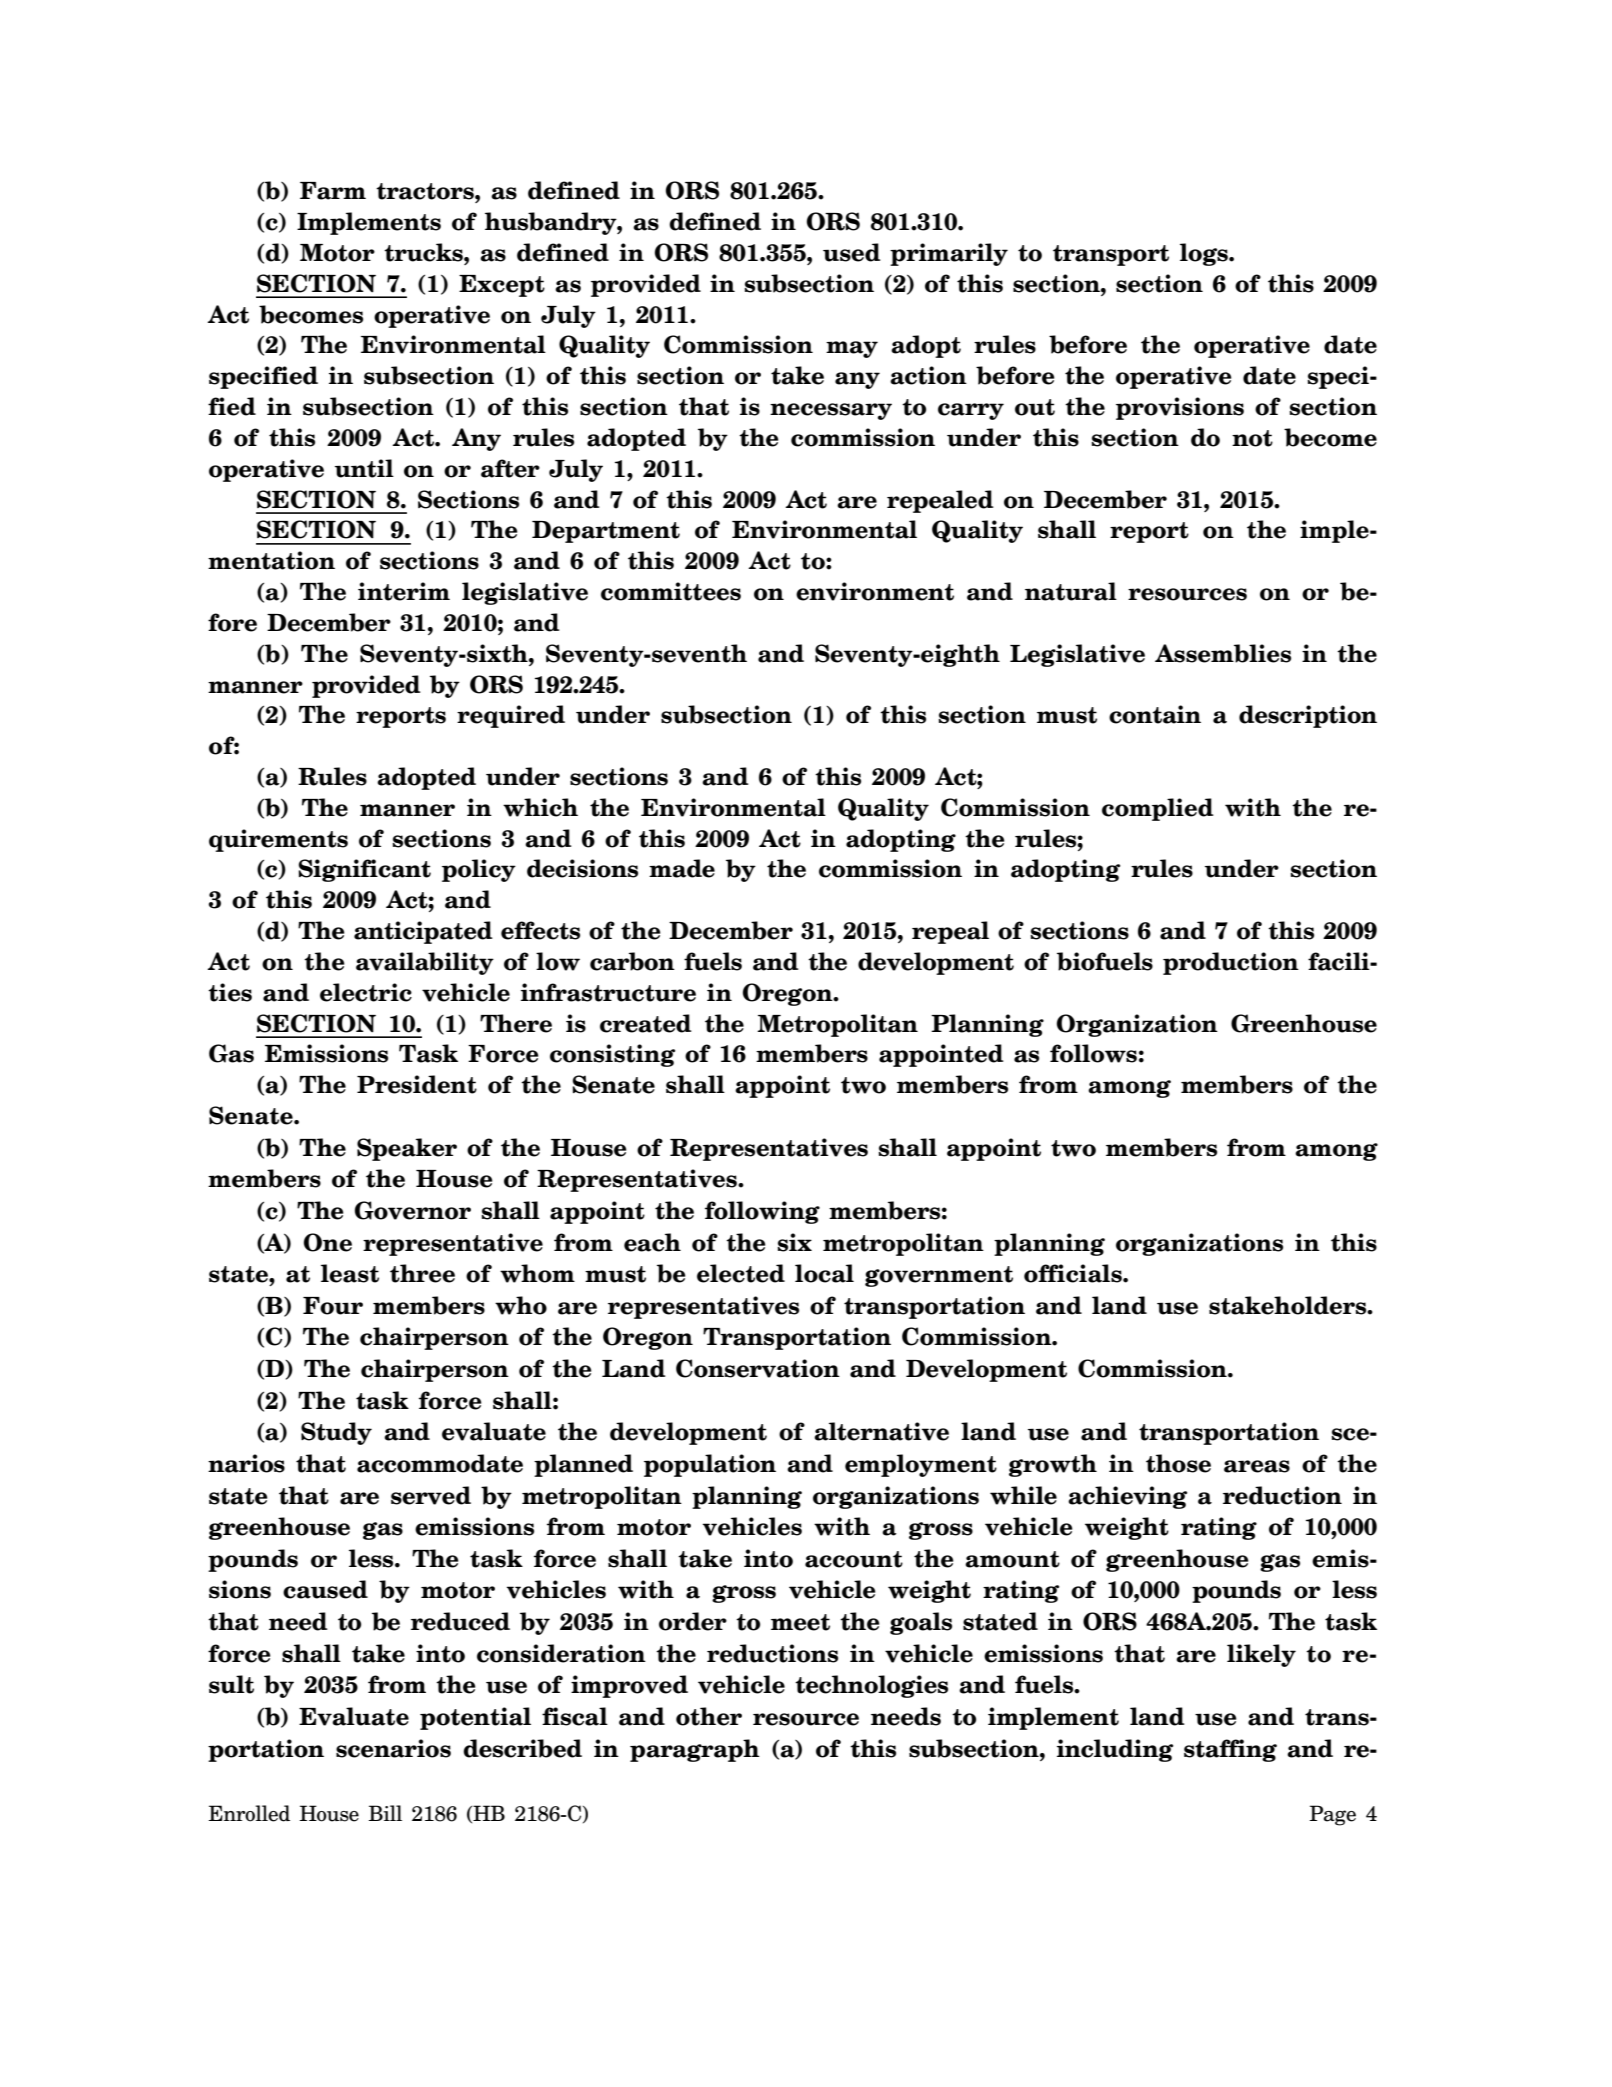 This screenshot has width=1612, height=2087. What do you see at coordinates (1231, 963) in the screenshot?
I see `production` at bounding box center [1231, 963].
